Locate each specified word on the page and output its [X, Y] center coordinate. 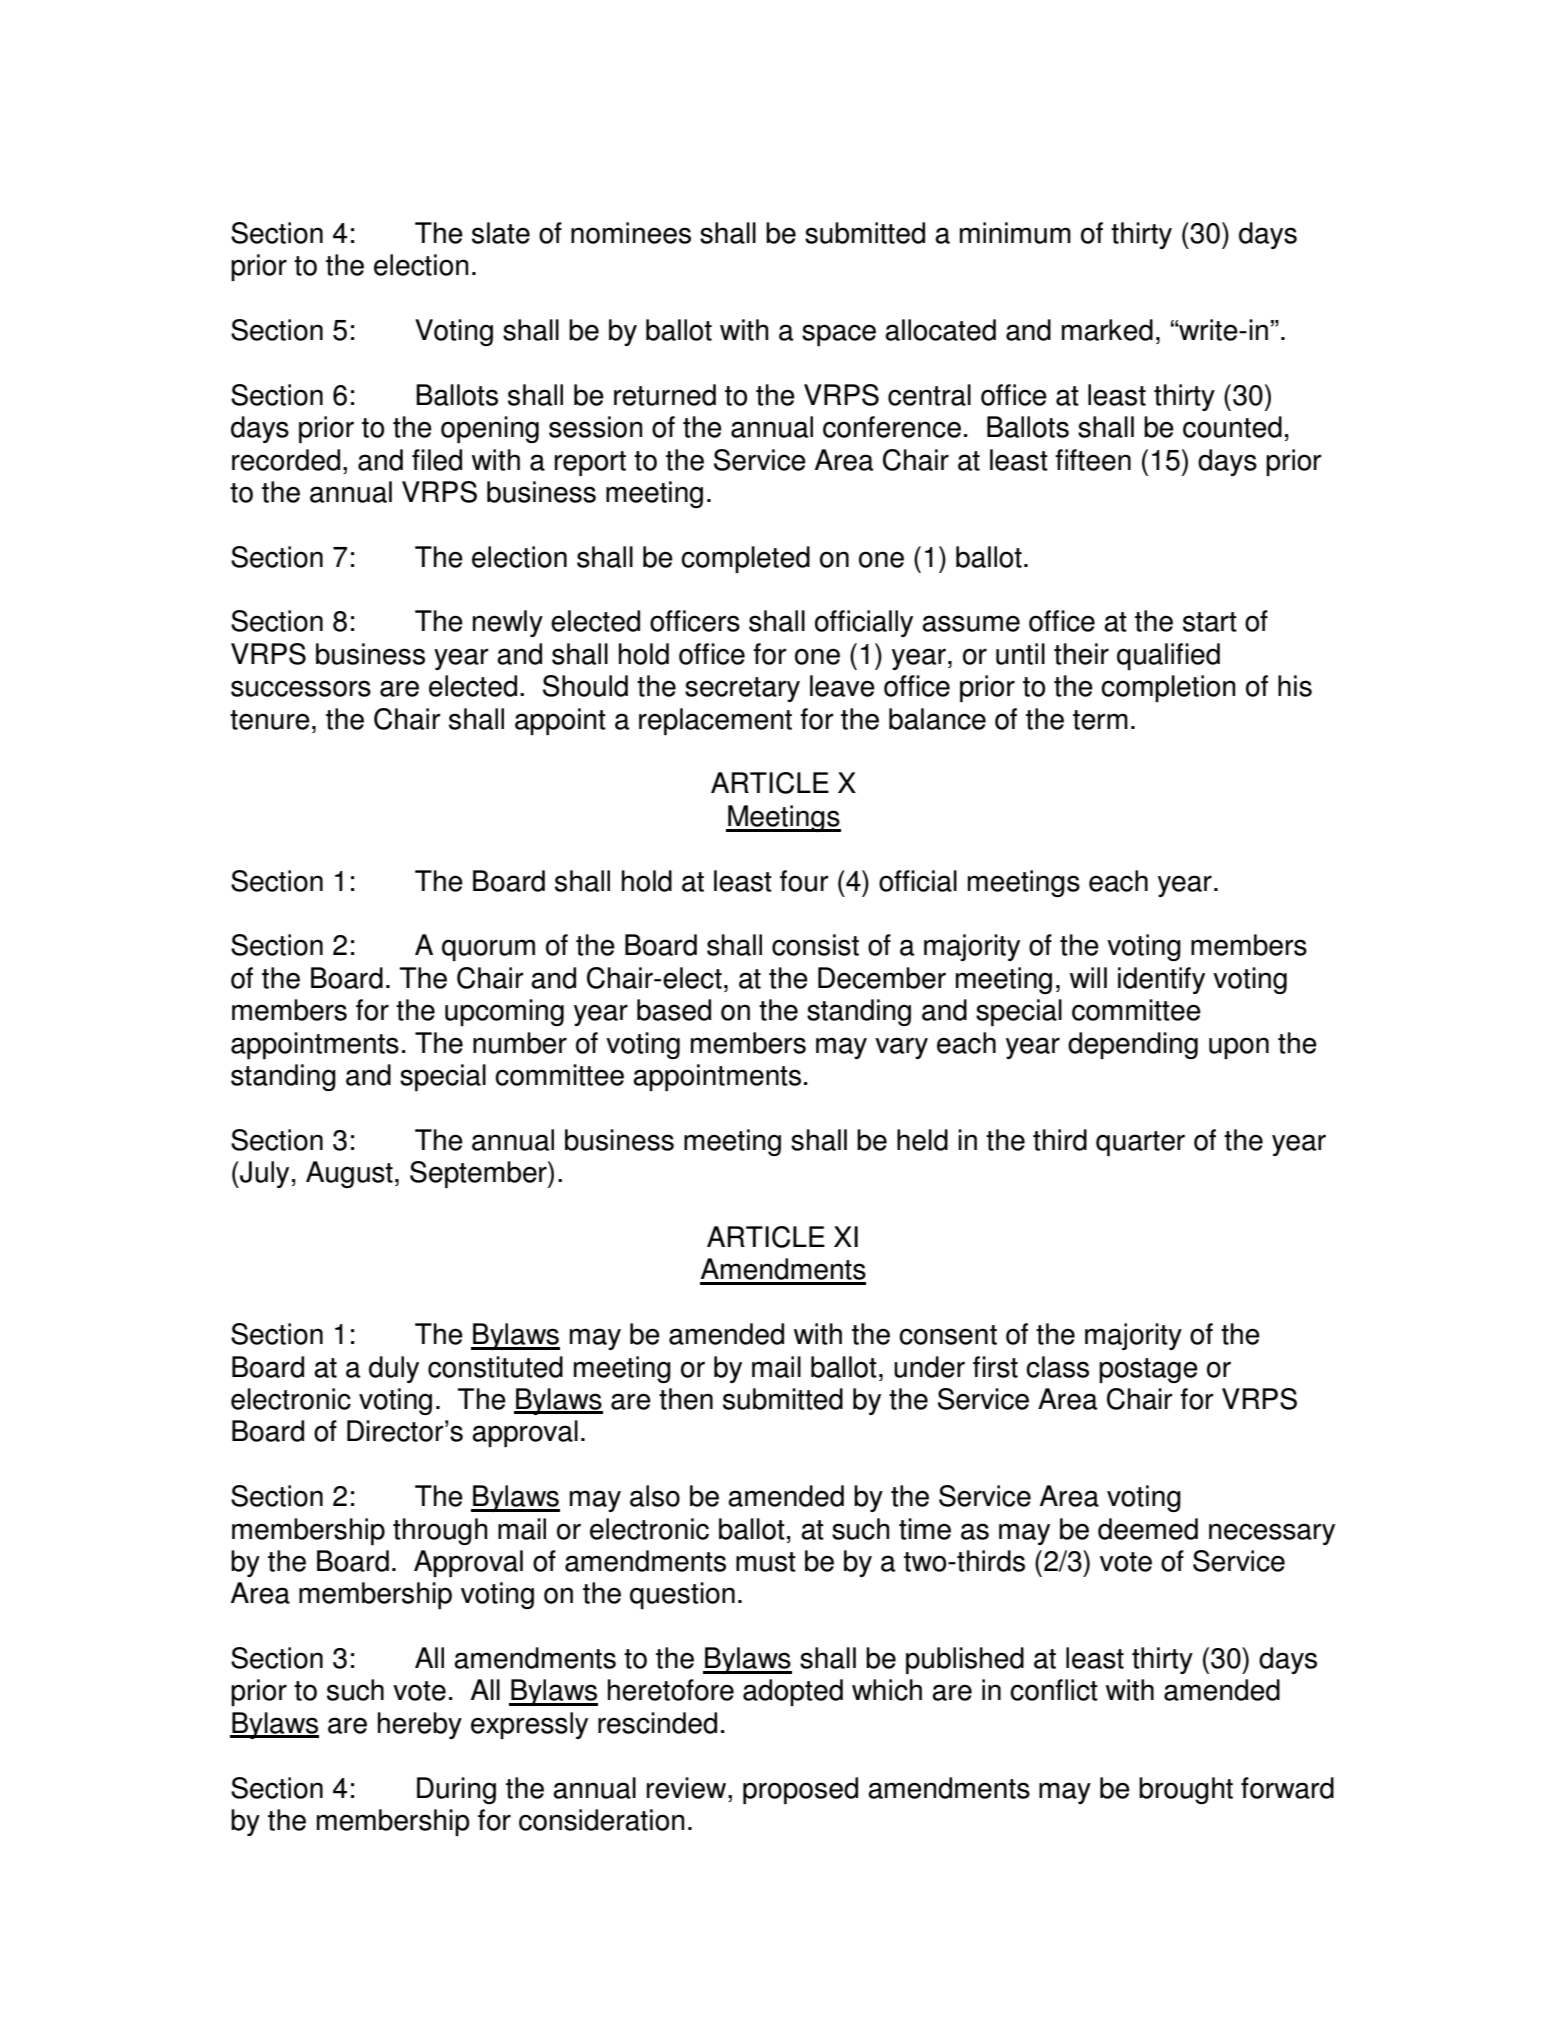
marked [1107, 330]
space [839, 335]
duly [394, 1369]
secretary [742, 689]
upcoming [504, 1012]
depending [1133, 1045]
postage [1148, 1370]
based [674, 1010]
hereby [420, 1725]
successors [301, 688]
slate [501, 233]
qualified [1168, 656]
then [686, 1399]
